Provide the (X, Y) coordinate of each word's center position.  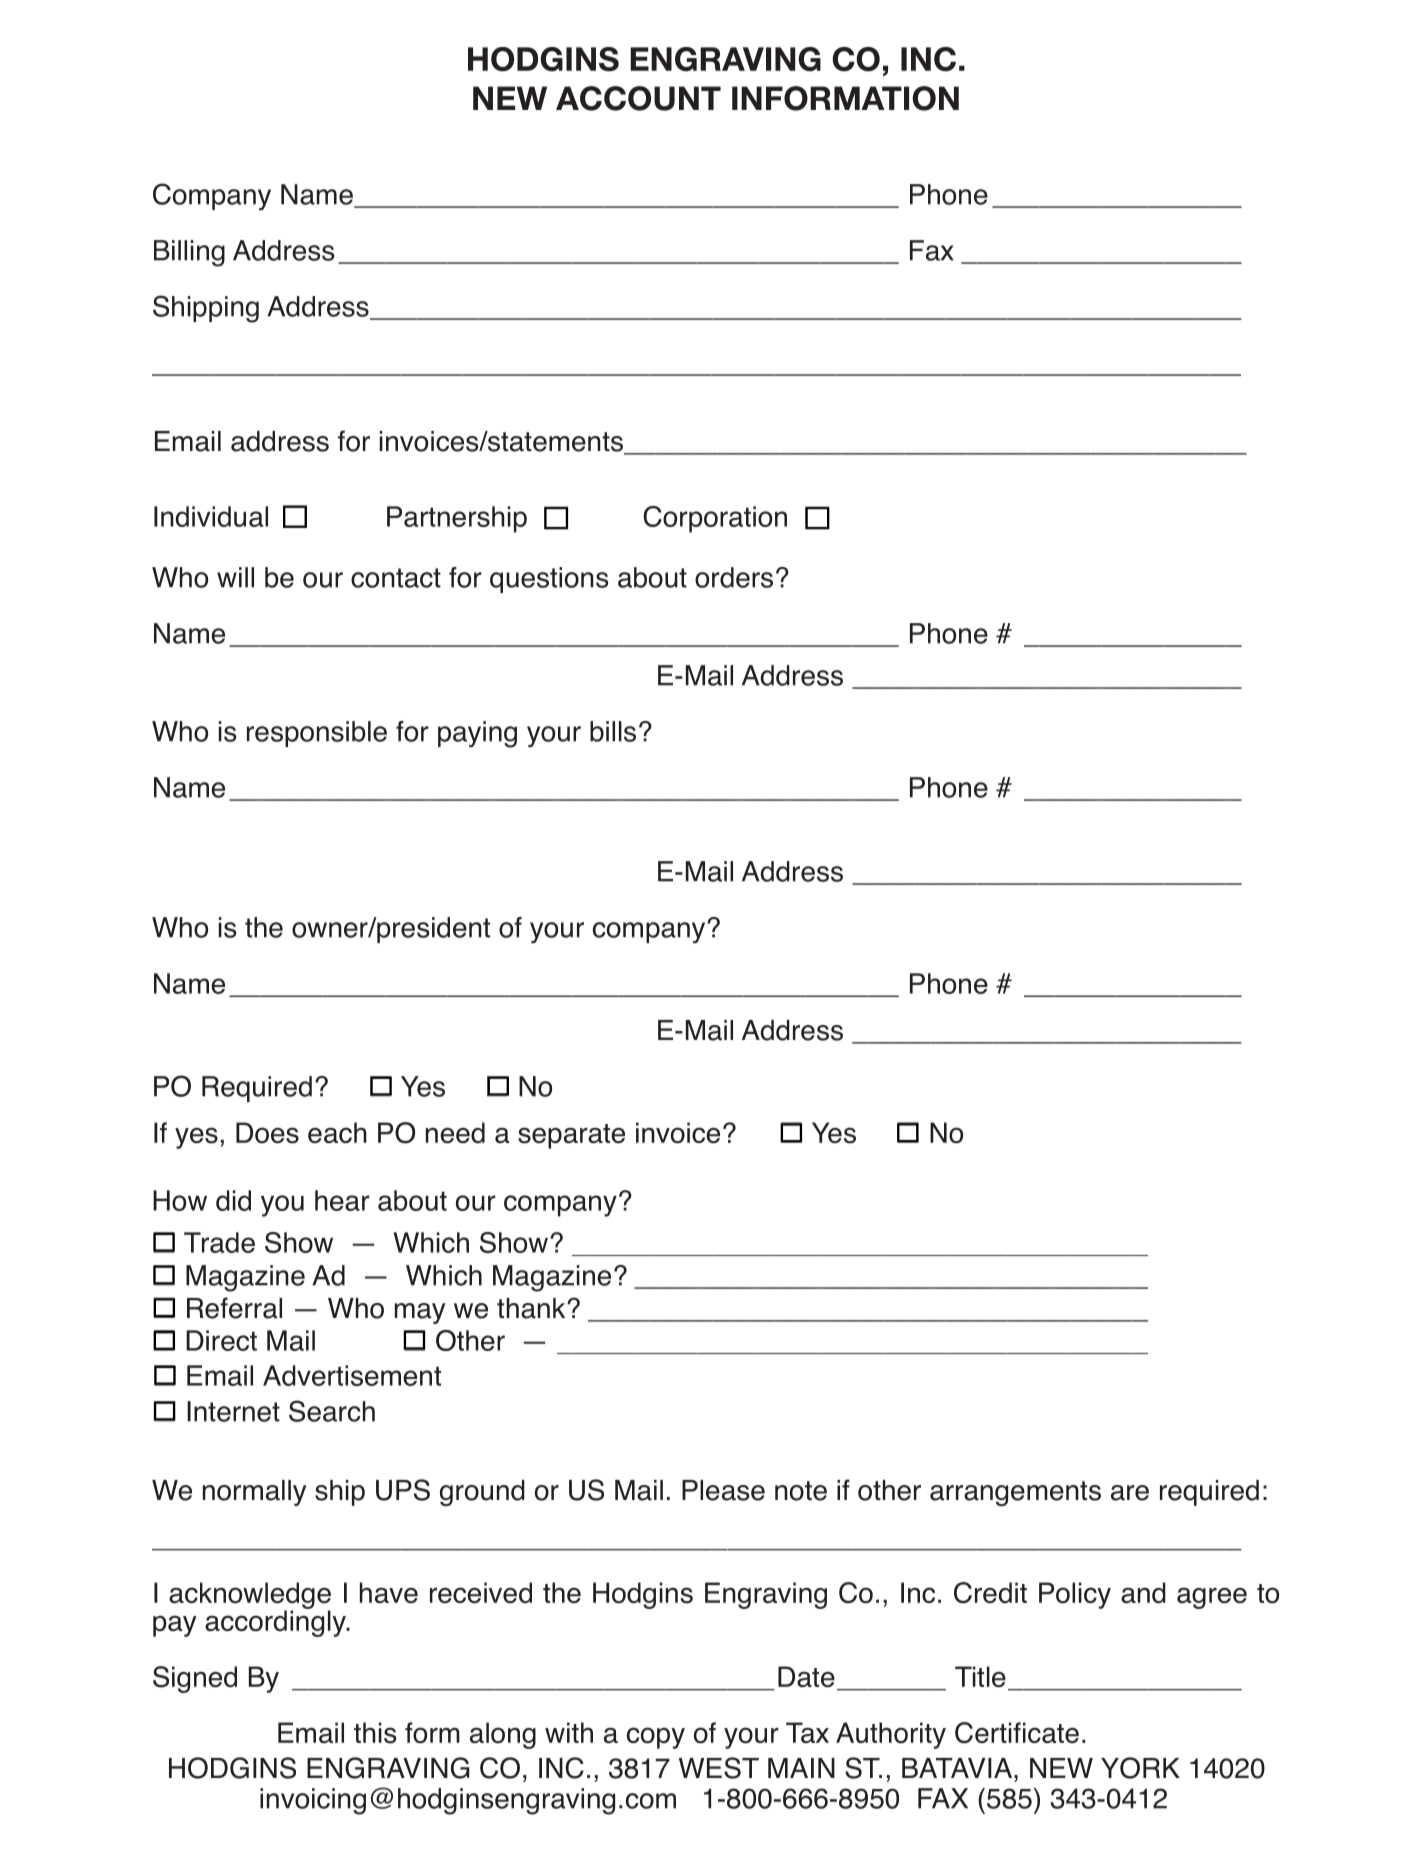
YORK (1140, 1768)
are (1130, 1493)
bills (613, 731)
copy (656, 1738)
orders (734, 577)
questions (549, 580)
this (375, 1733)
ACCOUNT (638, 98)
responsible (317, 734)
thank (532, 1308)
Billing (189, 253)
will (235, 577)
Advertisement (352, 1375)
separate (571, 1136)
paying (477, 734)
